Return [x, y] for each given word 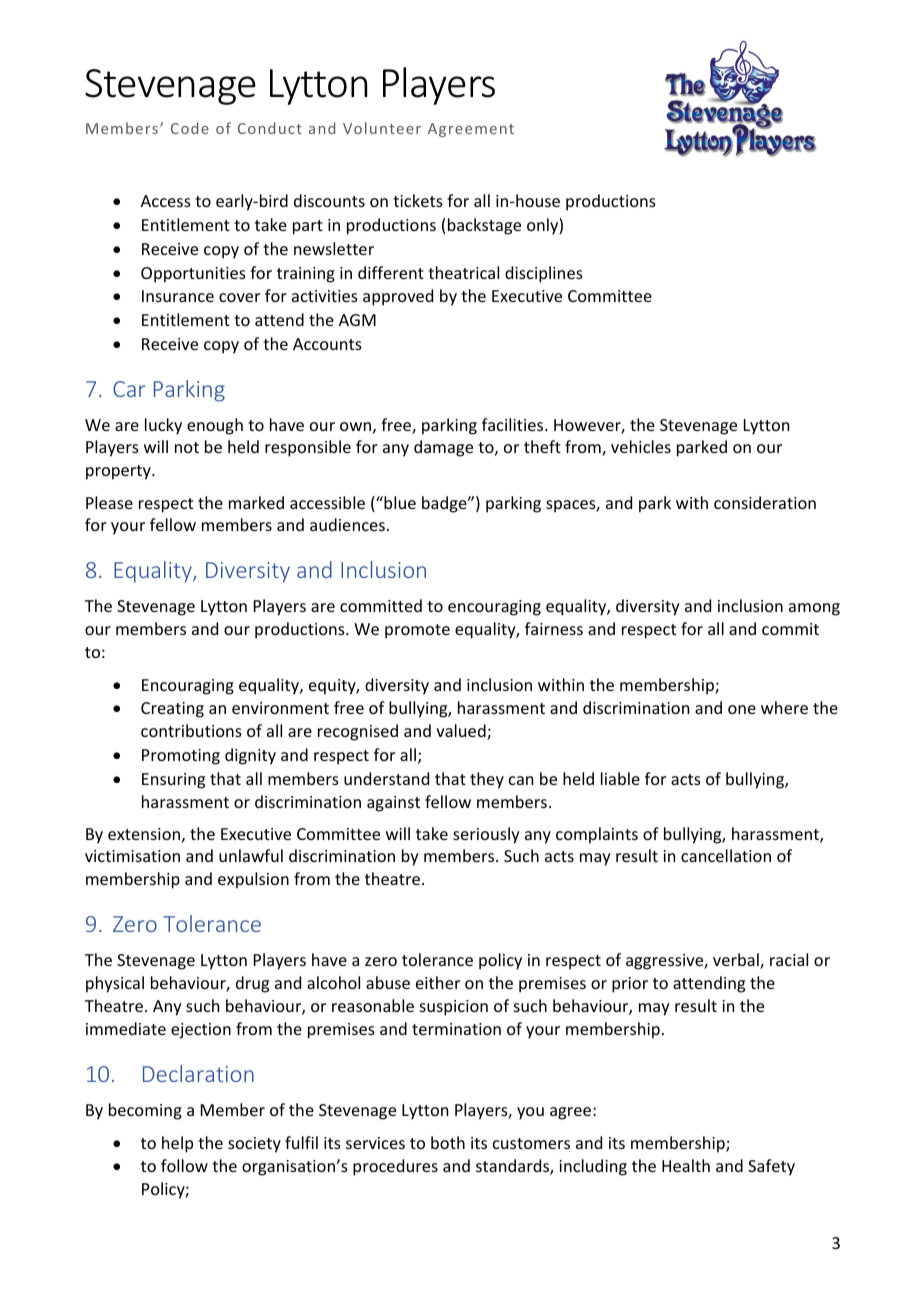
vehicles [641, 446]
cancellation [726, 855]
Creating [172, 710]
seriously [486, 835]
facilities [514, 424]
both [448, 1142]
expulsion [253, 880]
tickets [418, 200]
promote [417, 631]
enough [215, 426]
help [177, 1144]
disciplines [544, 274]
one [742, 709]
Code [190, 128]
